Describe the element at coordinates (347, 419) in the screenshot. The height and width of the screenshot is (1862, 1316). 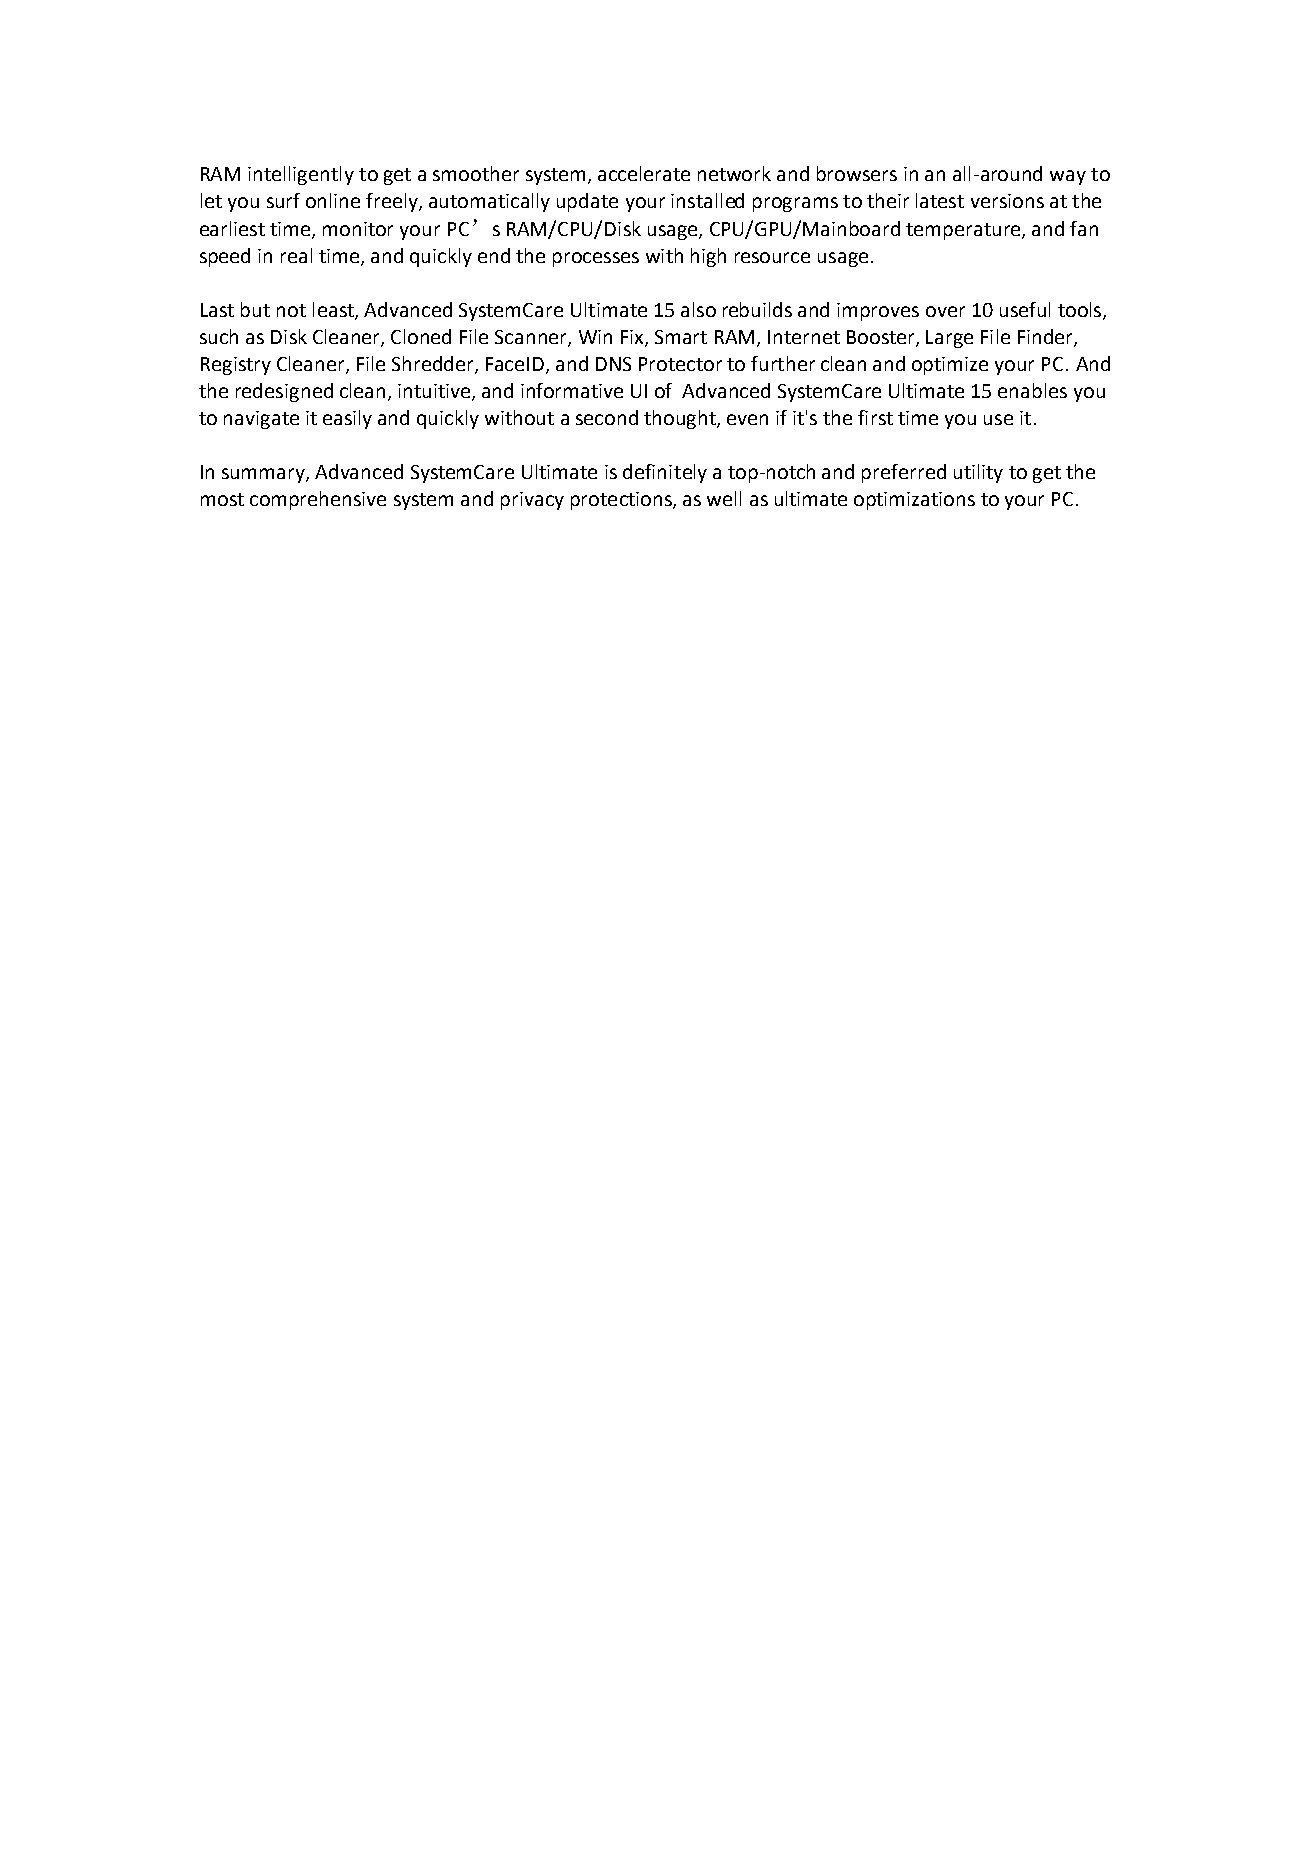
I see `easily` at that location.
